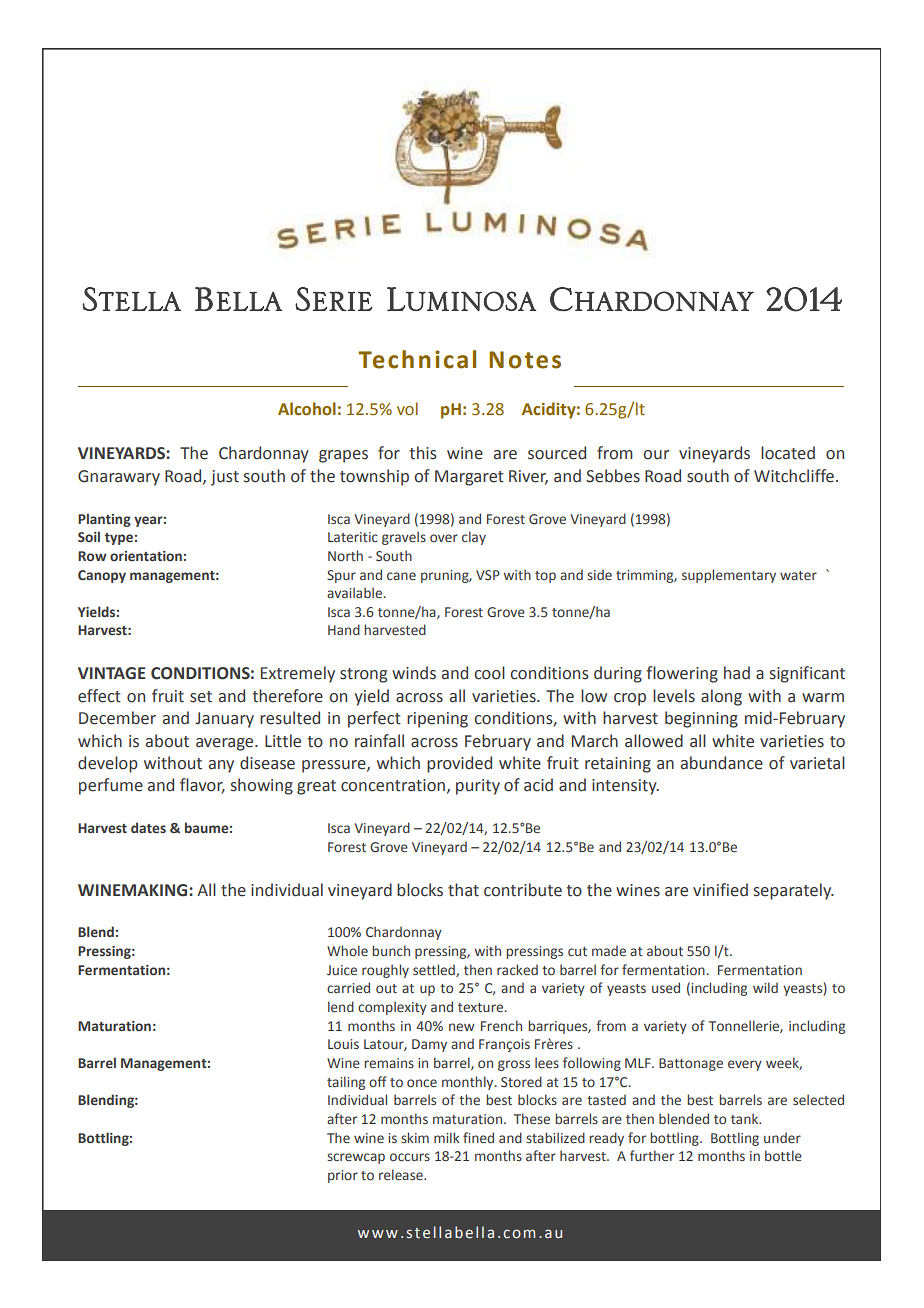 Image resolution: width=924 pixels, height=1308 pixels. Describe the element at coordinates (343, 1176) in the screenshot. I see `prior` at that location.
